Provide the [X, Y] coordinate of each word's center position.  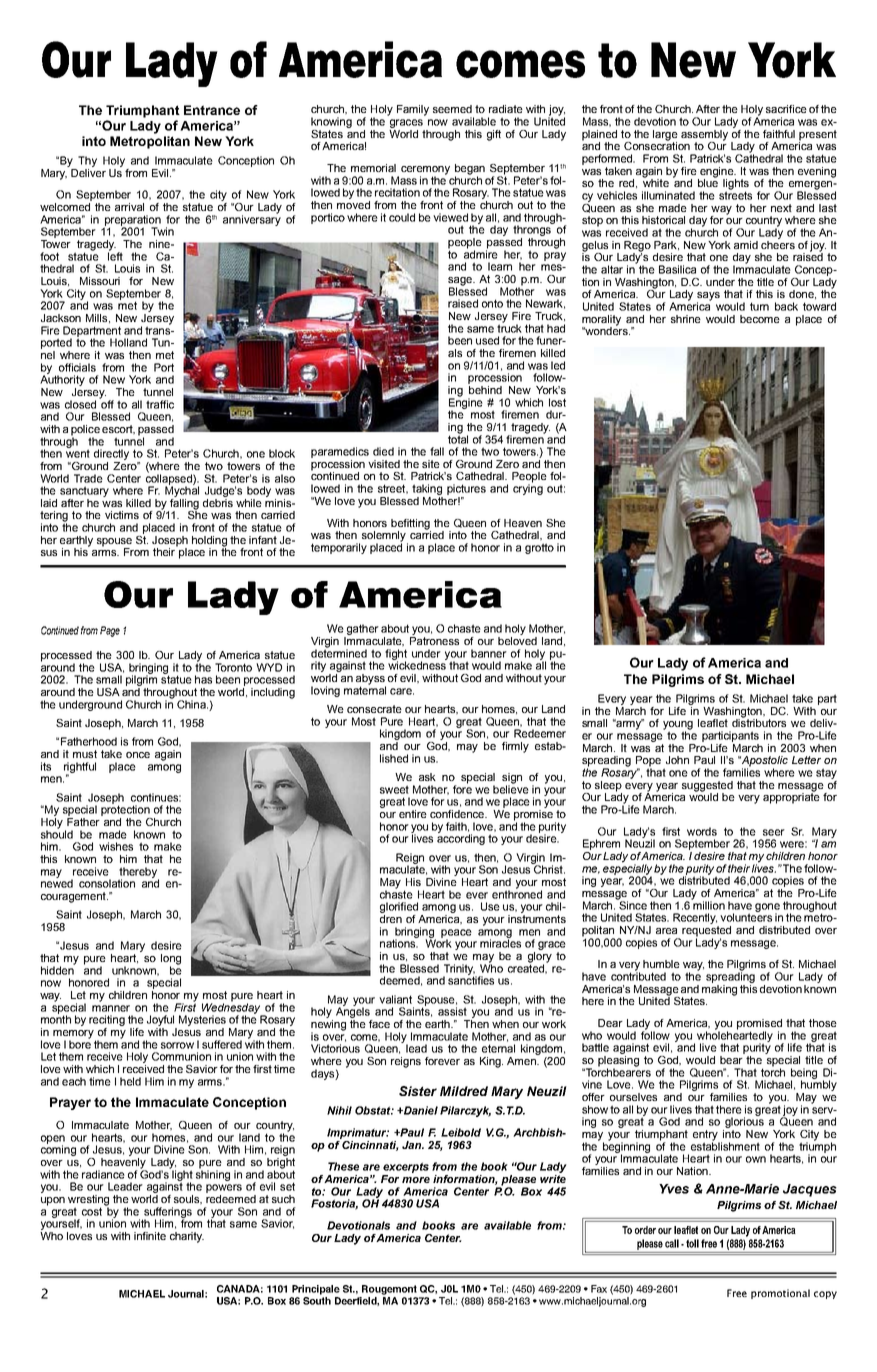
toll [692, 1243]
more [416, 1180]
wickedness [417, 664]
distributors [759, 722]
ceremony [425, 171]
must [85, 754]
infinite [150, 1236]
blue [708, 182]
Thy [87, 161]
